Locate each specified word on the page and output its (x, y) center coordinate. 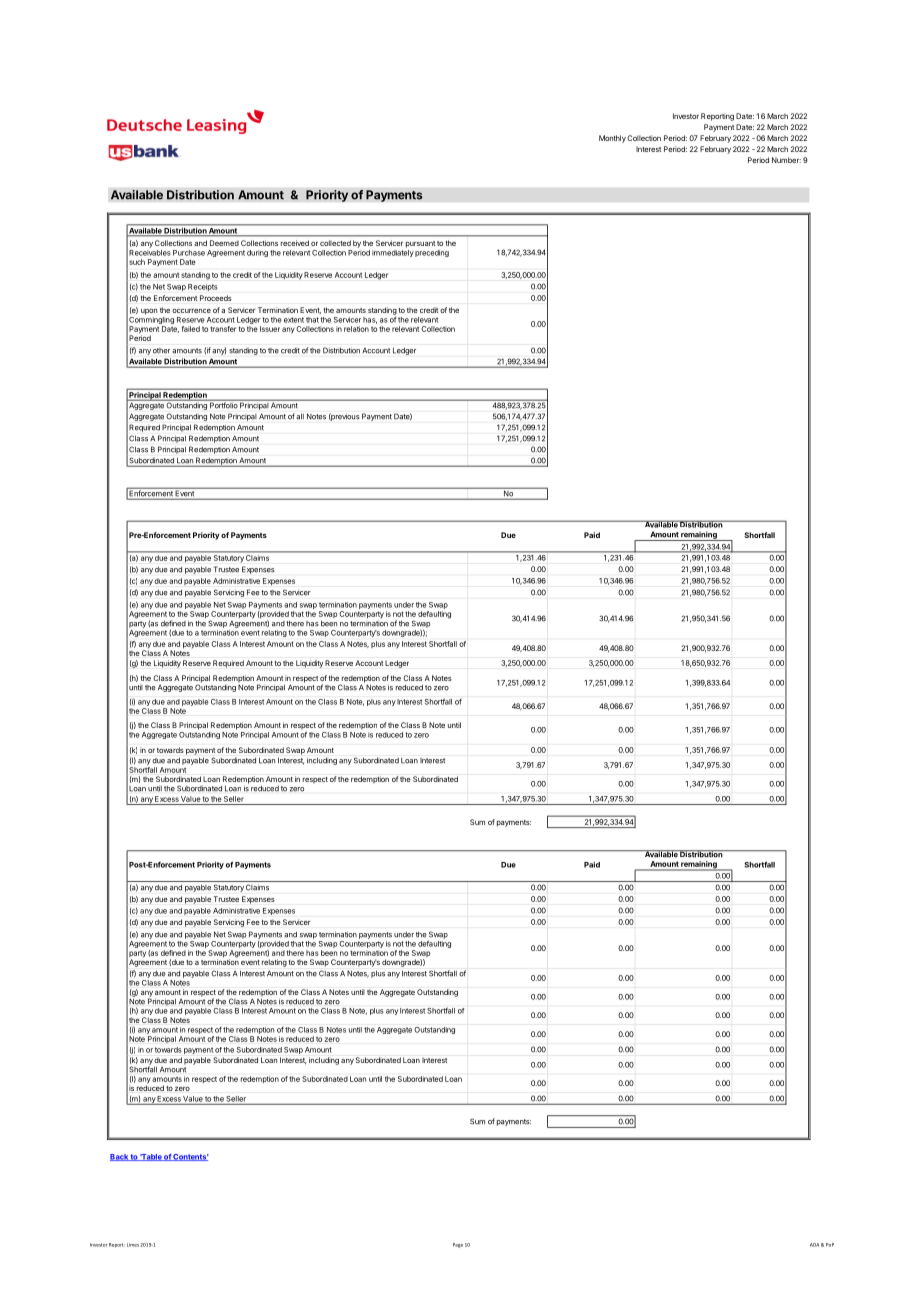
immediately (393, 252)
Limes (133, 1245)
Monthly (612, 139)
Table (151, 1157)
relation (356, 329)
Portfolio (223, 404)
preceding (432, 253)
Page (458, 1245)
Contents (190, 1157)
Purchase (189, 253)
